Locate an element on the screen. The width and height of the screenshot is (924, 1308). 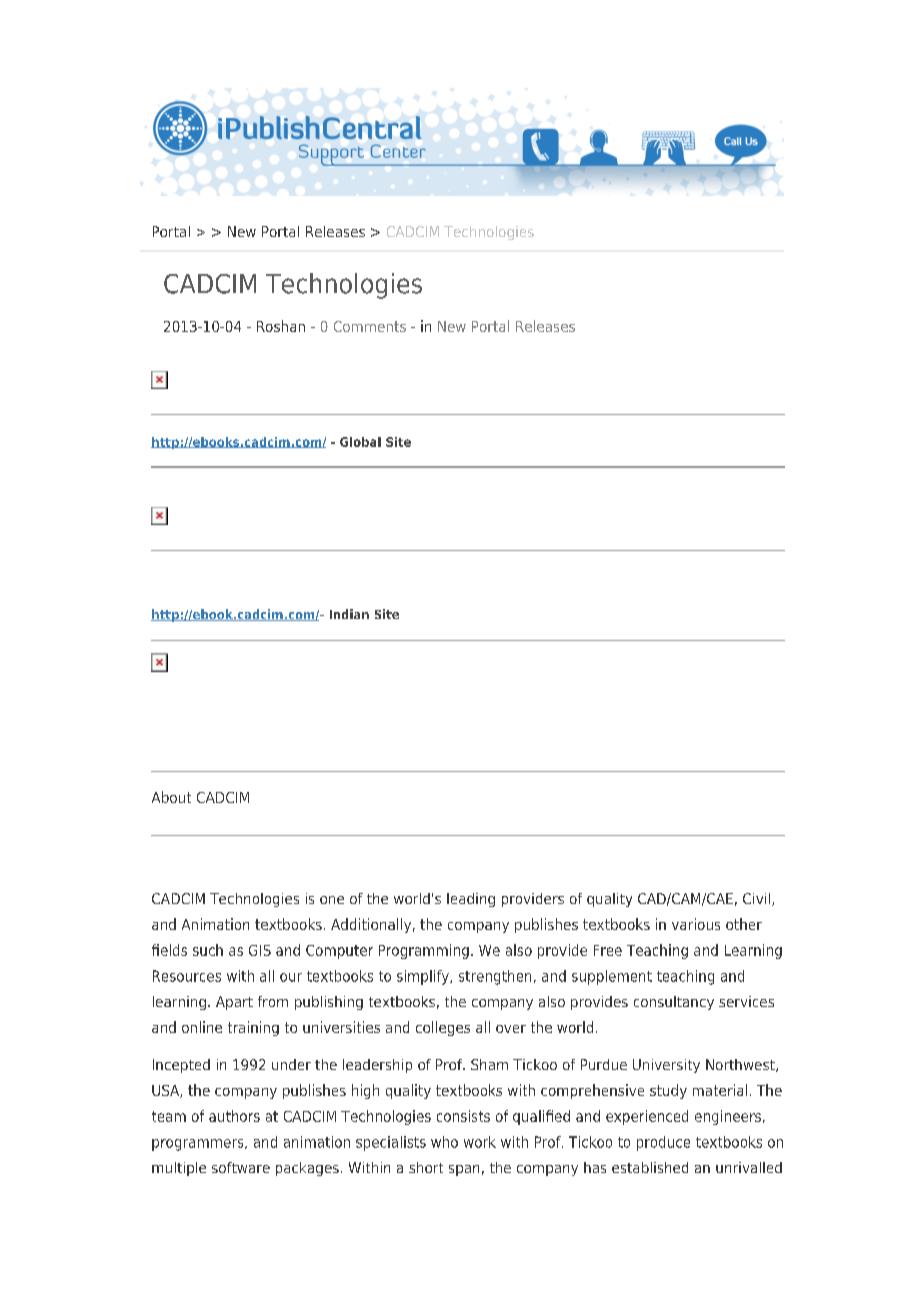
produce is located at coordinates (663, 1143).
